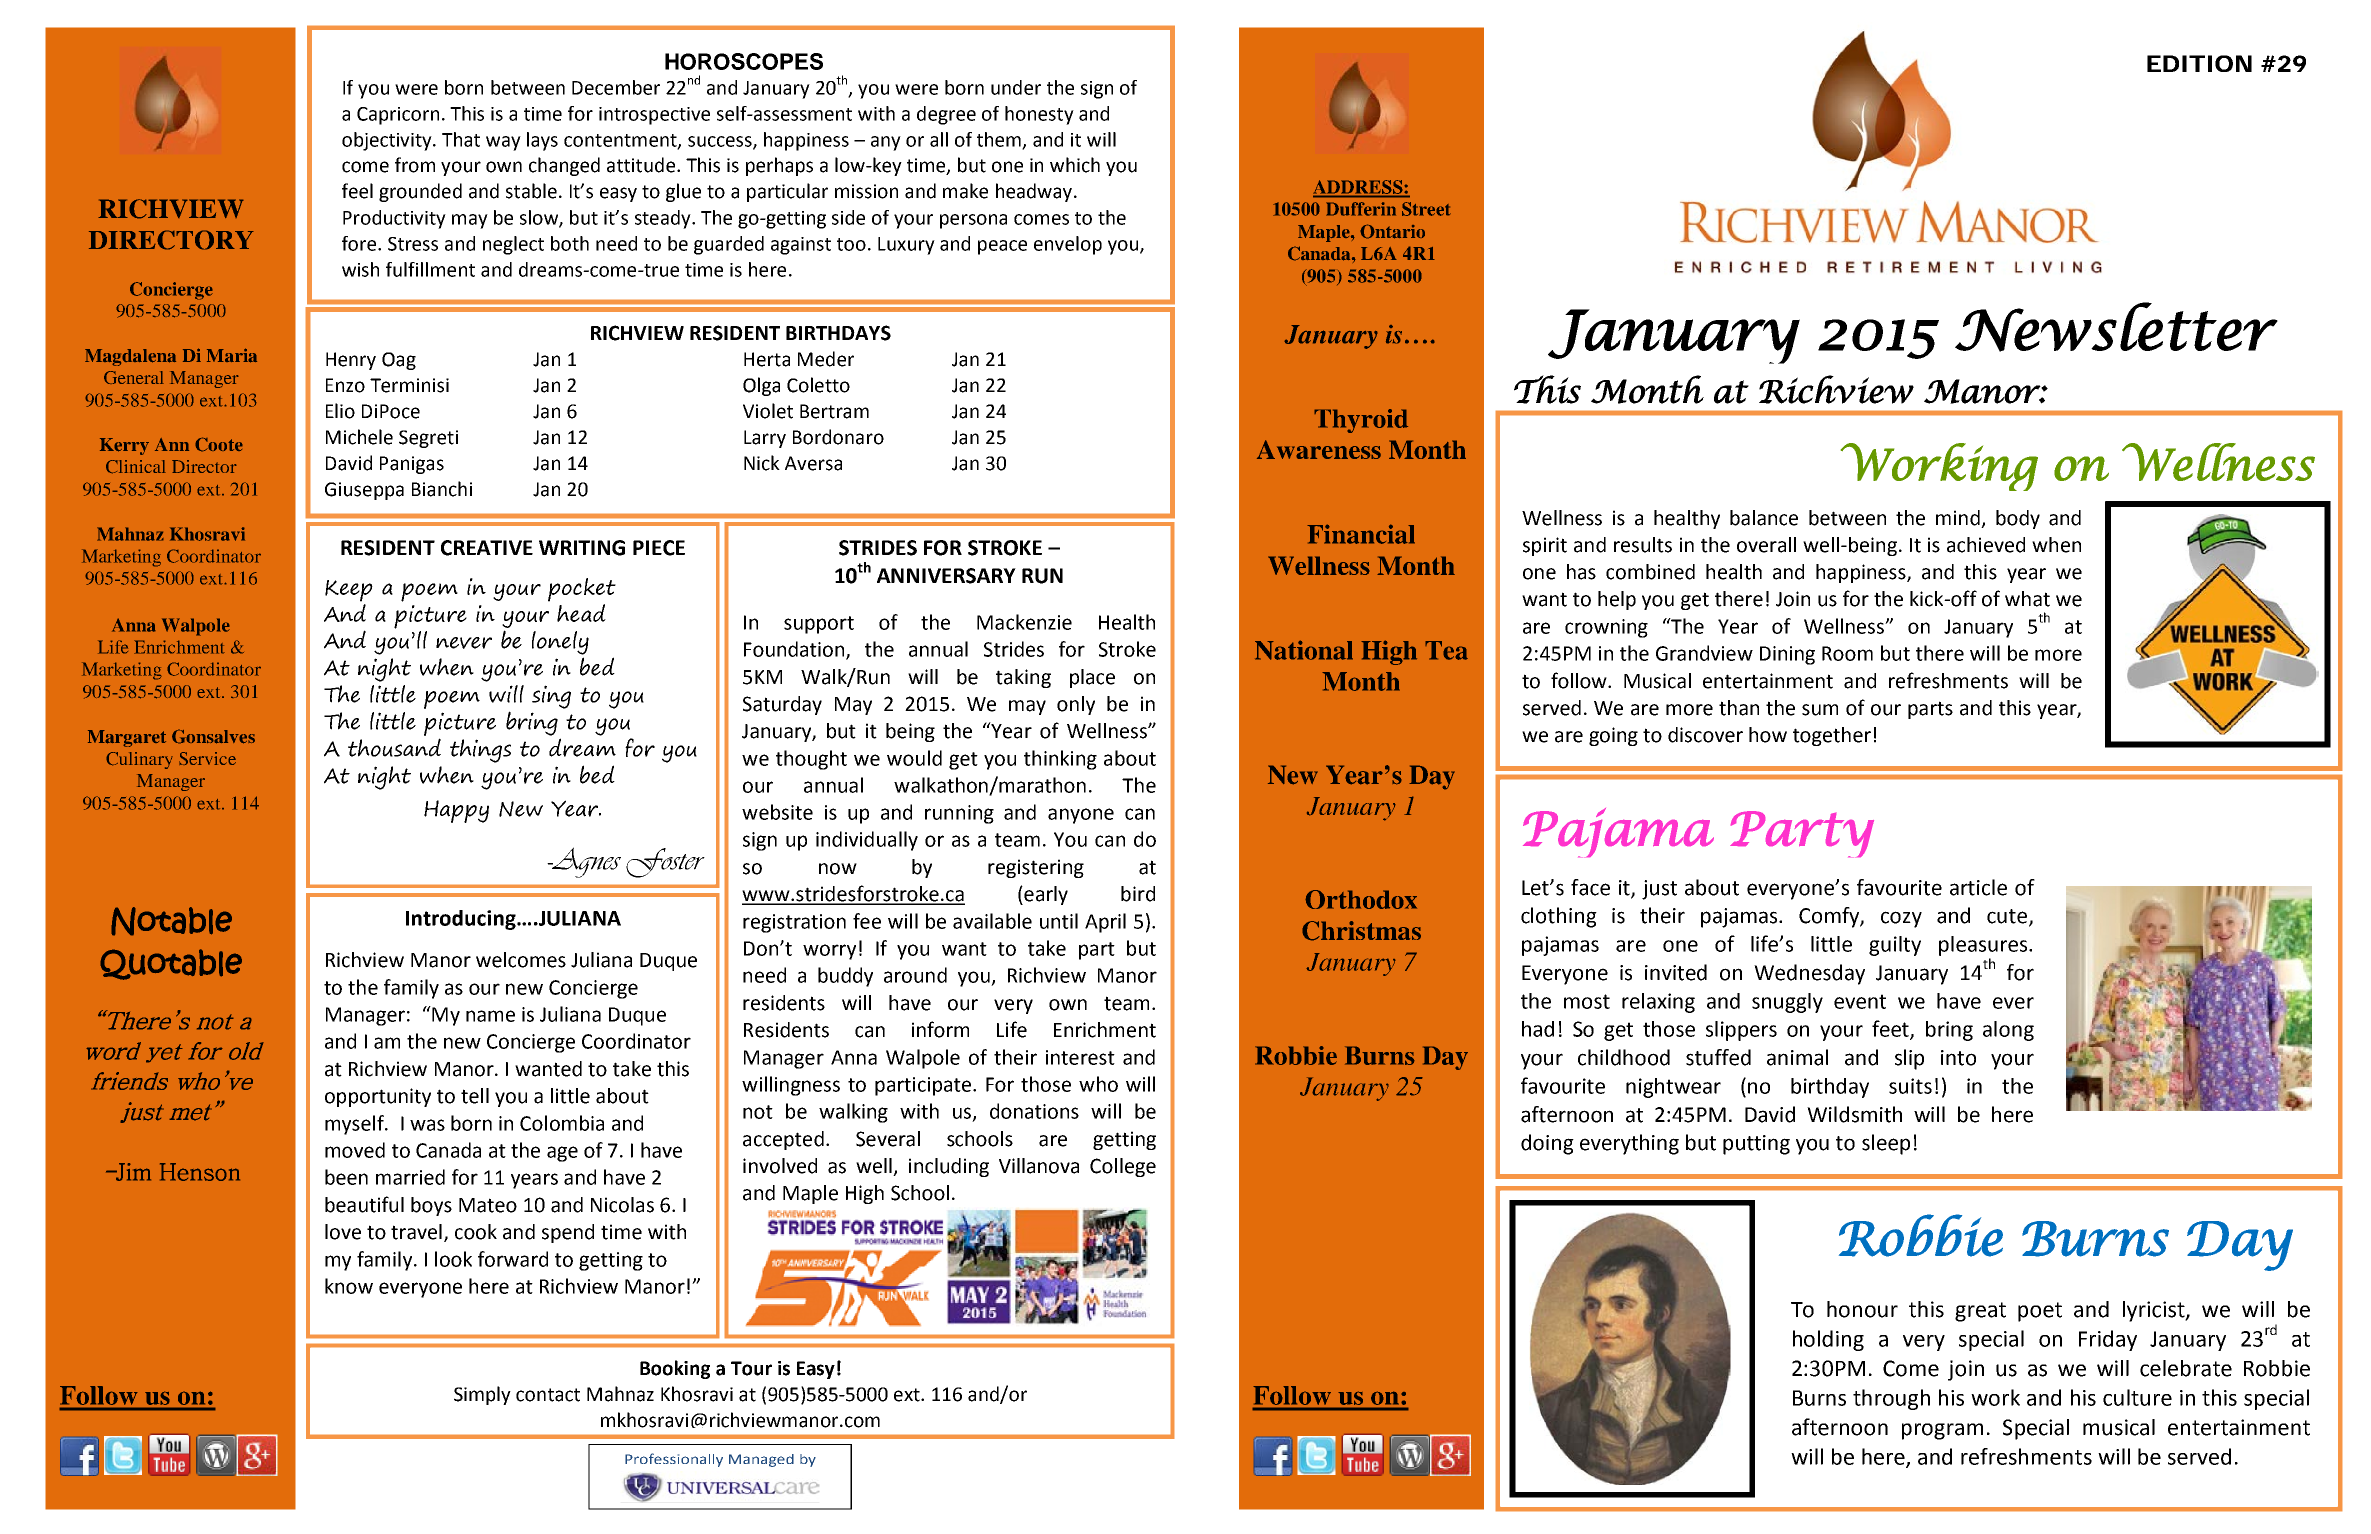 Image resolution: width=2371 pixels, height=1534 pixels. What do you see at coordinates (1958, 518) in the screenshot?
I see `mind` at bounding box center [1958, 518].
